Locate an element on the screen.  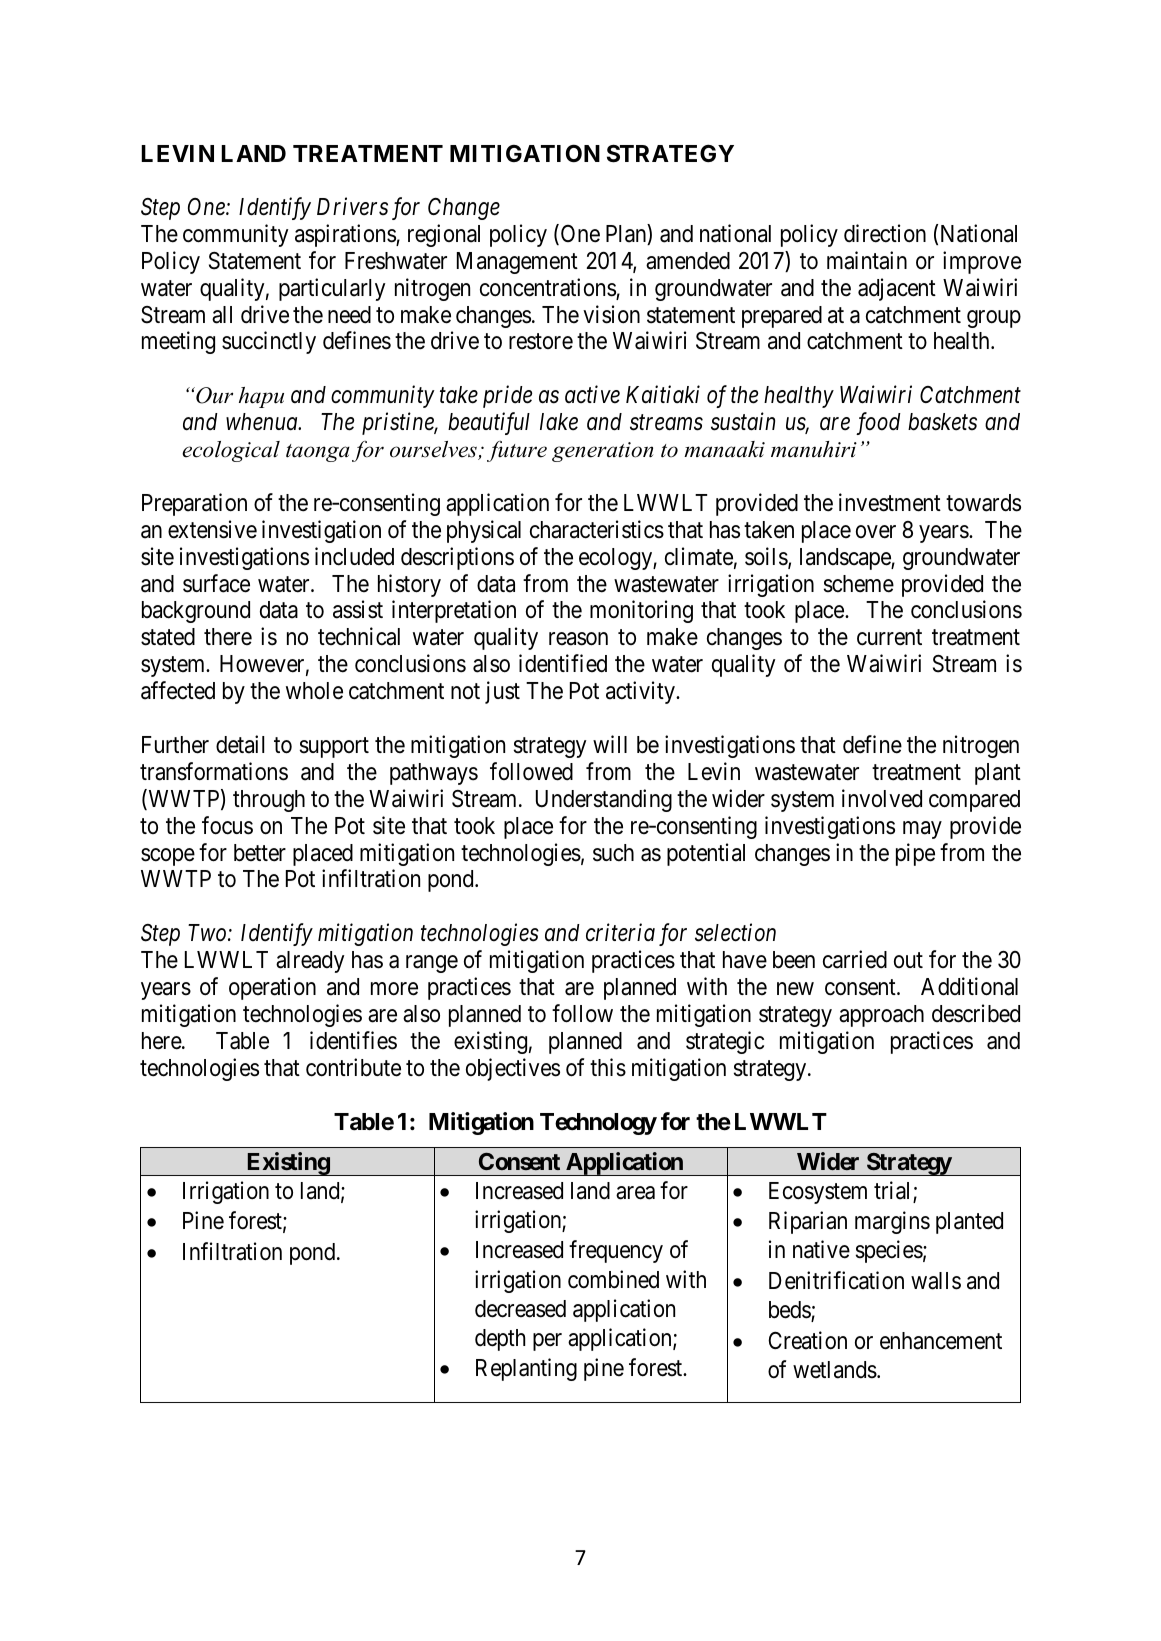
operation is located at coordinates (272, 988).
